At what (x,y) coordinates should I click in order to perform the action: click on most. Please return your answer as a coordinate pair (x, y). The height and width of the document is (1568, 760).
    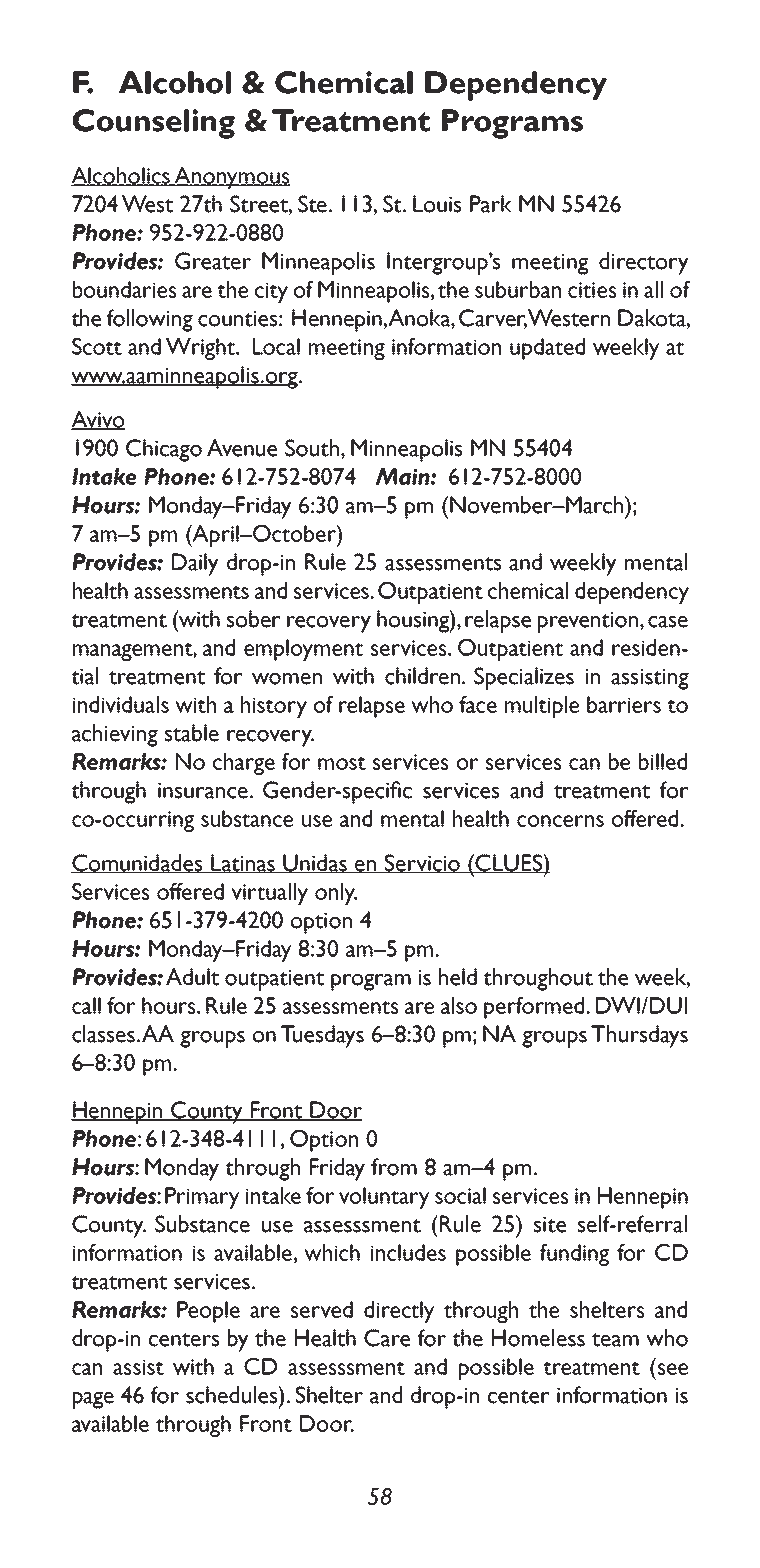
    Looking at the image, I should click on (342, 763).
